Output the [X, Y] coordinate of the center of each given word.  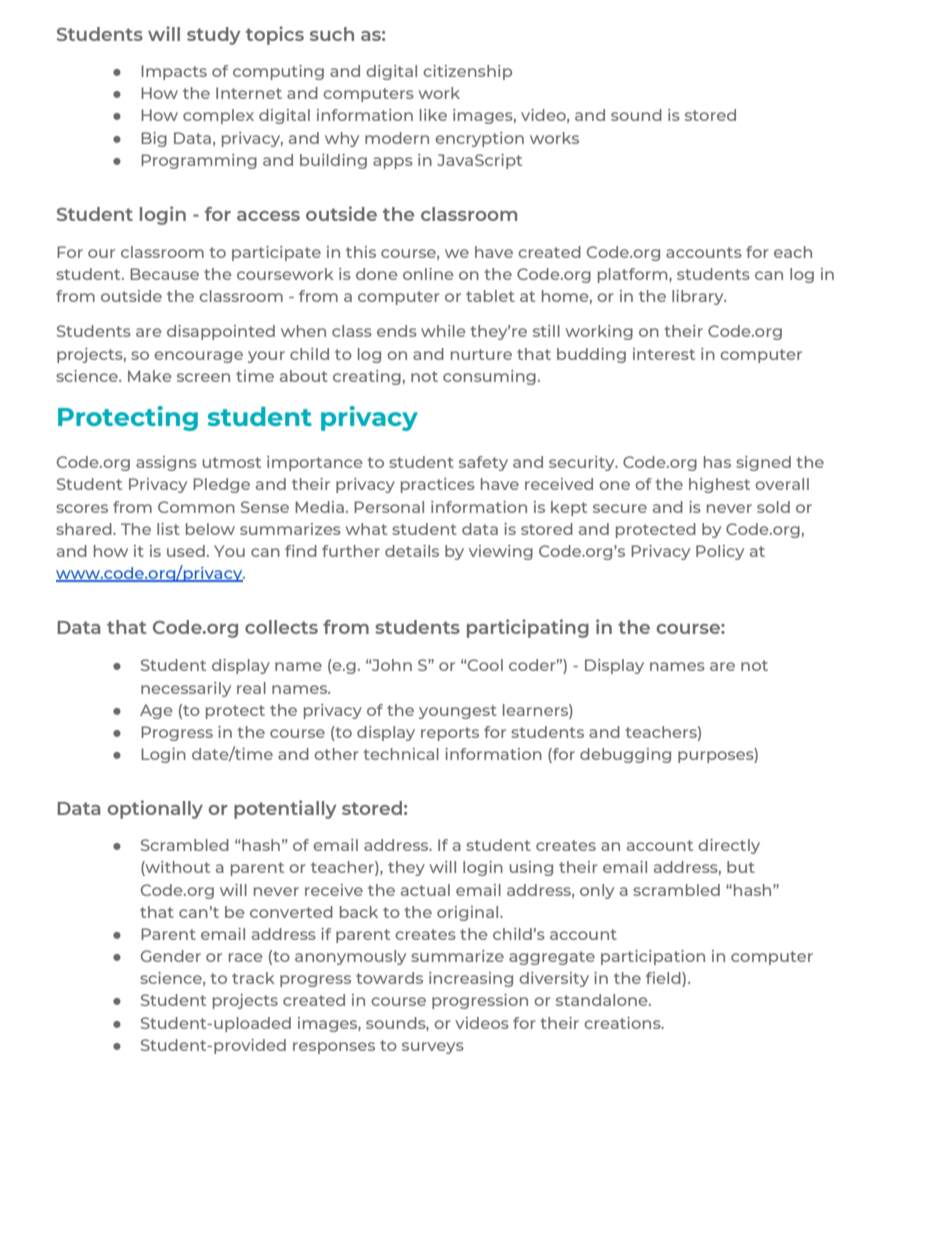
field [664, 979]
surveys [433, 1048]
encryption [479, 139]
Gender [171, 956]
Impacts [174, 72]
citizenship [467, 72]
